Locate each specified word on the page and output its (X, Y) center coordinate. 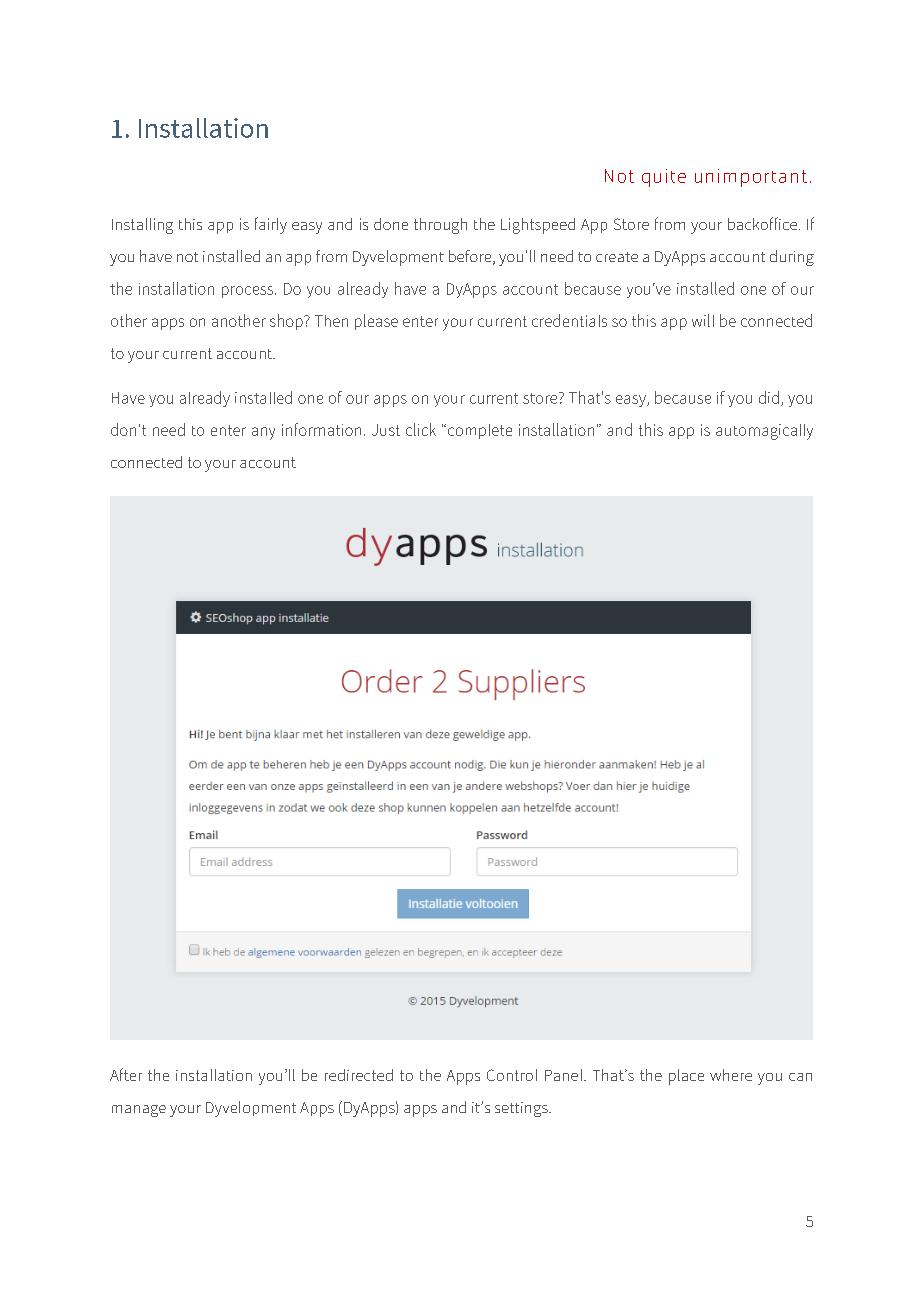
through (440, 226)
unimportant (751, 178)
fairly (271, 225)
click (421, 429)
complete (480, 431)
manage (139, 1111)
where (731, 1075)
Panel (565, 1075)
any (263, 433)
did (769, 397)
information (321, 429)
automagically (764, 432)
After (126, 1074)
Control (512, 1075)
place (686, 1077)
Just (386, 430)
